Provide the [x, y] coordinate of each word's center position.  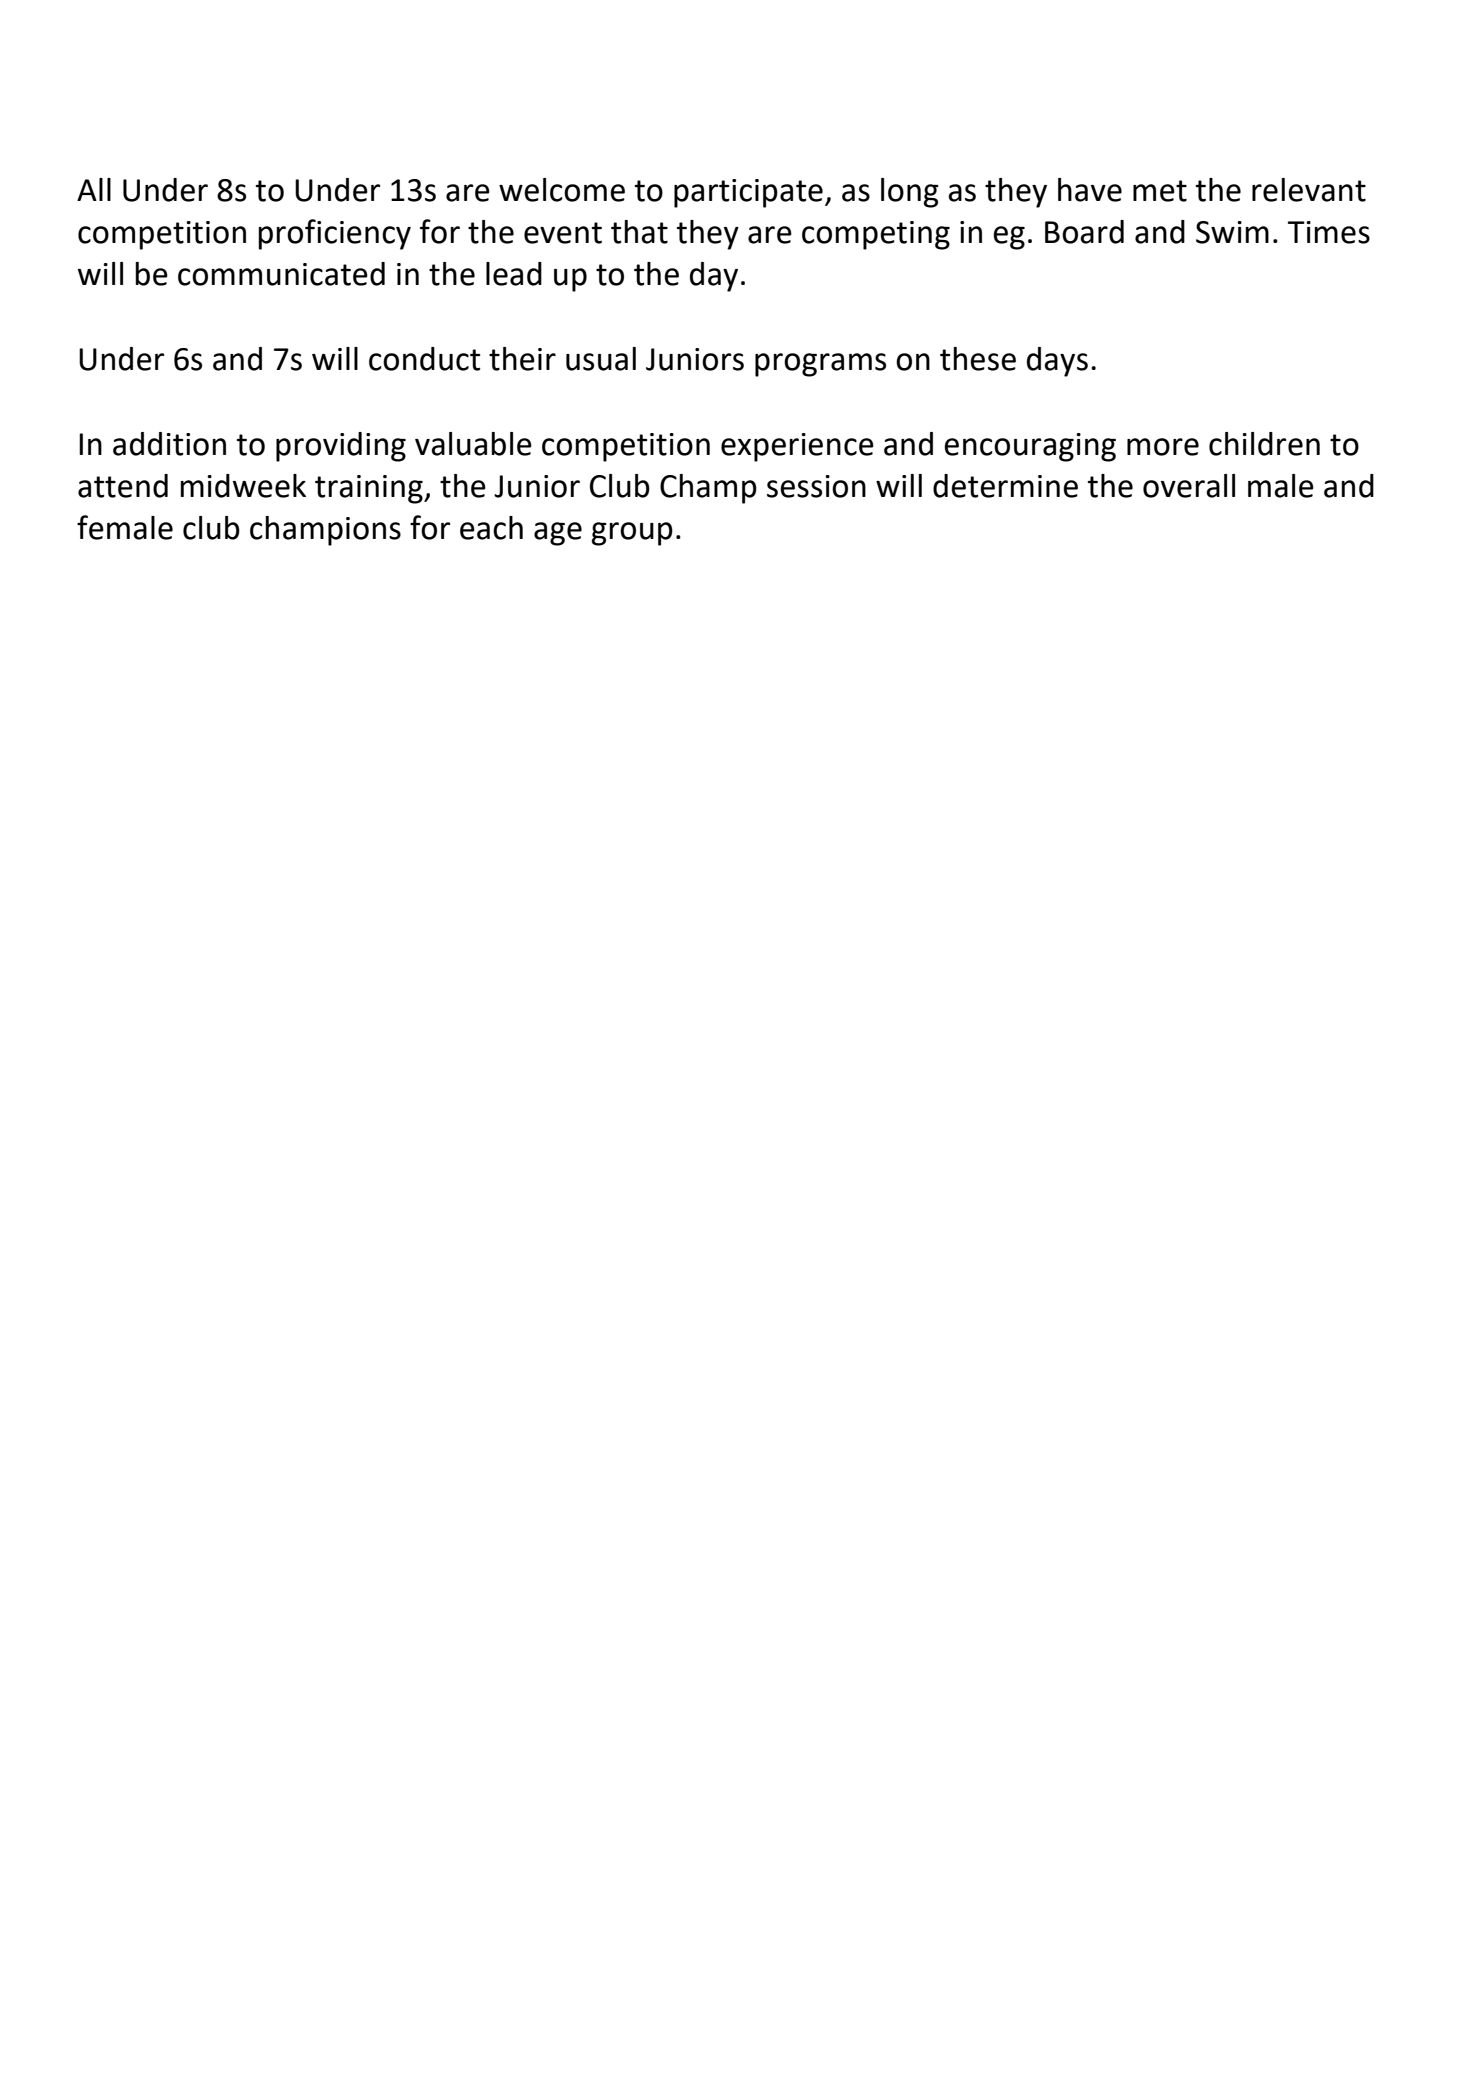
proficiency [334, 234]
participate [748, 193]
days [1057, 362]
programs [820, 365]
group [632, 534]
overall [1189, 486]
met [1160, 191]
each [491, 528]
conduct [425, 359]
